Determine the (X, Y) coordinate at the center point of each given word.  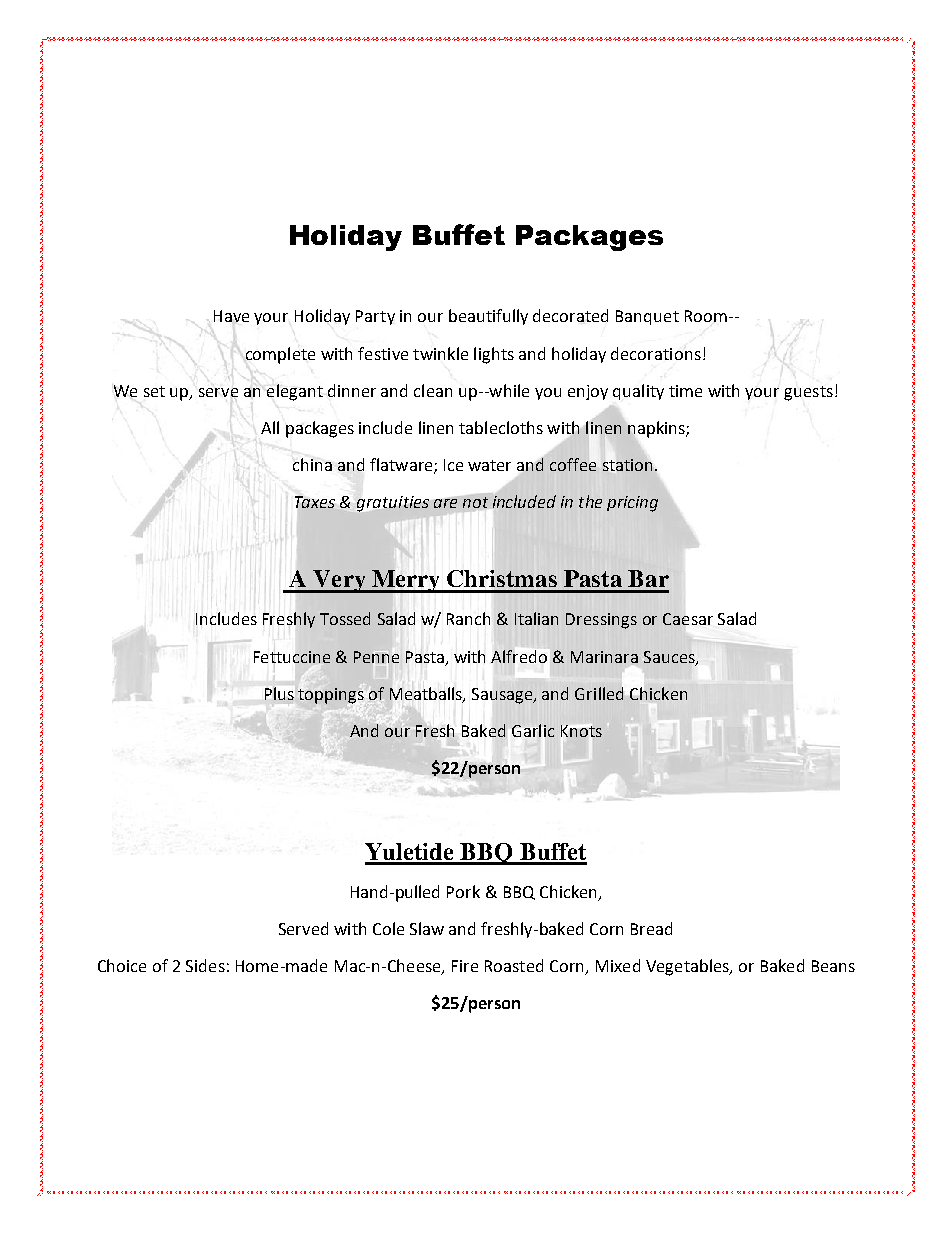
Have (231, 316)
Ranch (468, 618)
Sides (205, 965)
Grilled (599, 693)
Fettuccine (292, 657)
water (489, 465)
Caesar (688, 619)
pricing (632, 504)
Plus (279, 693)
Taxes (315, 502)
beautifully (488, 317)
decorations (656, 353)
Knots (581, 731)
